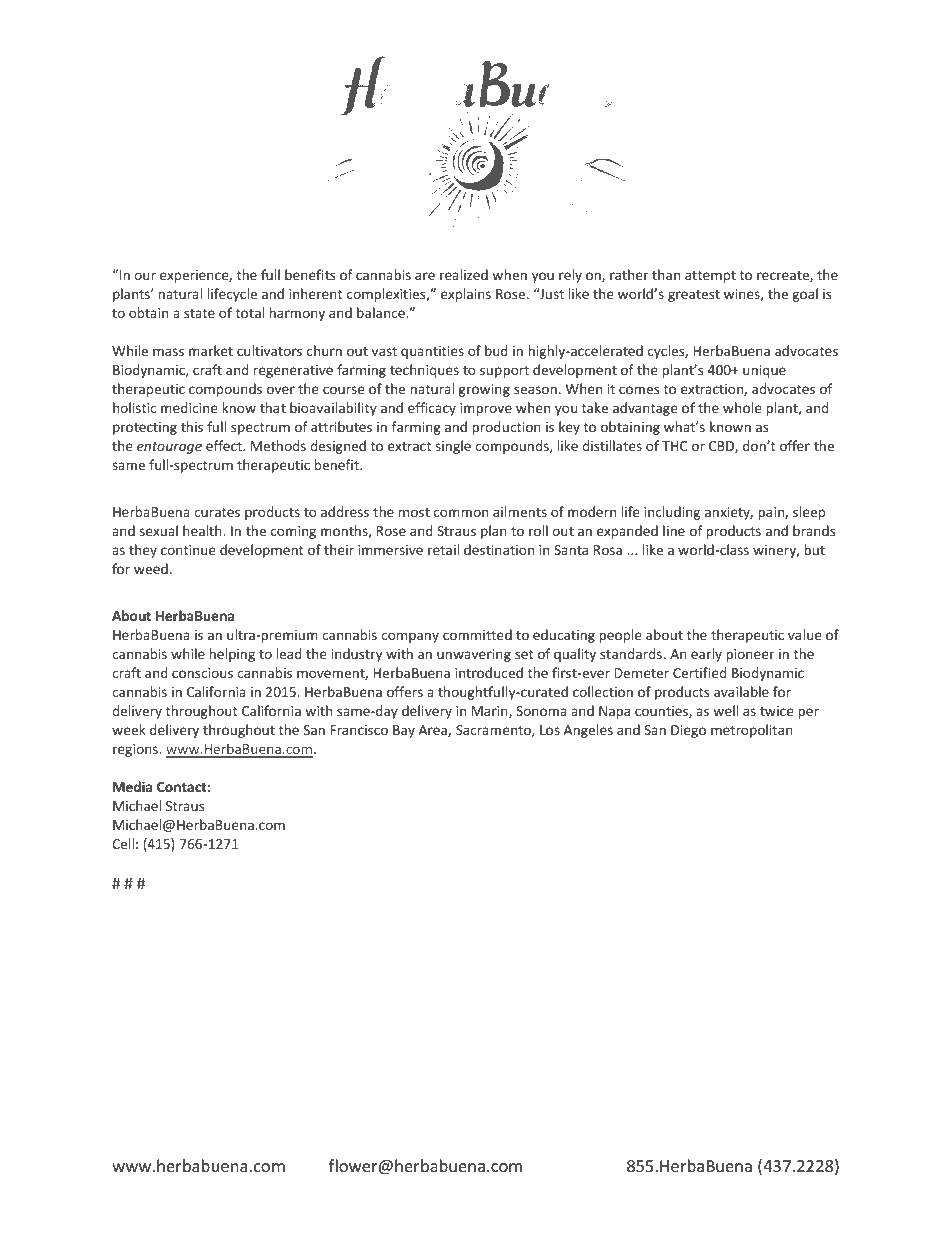 This image has width=952, height=1233. Describe the element at coordinates (466, 295) in the image. I see `explains` at that location.
